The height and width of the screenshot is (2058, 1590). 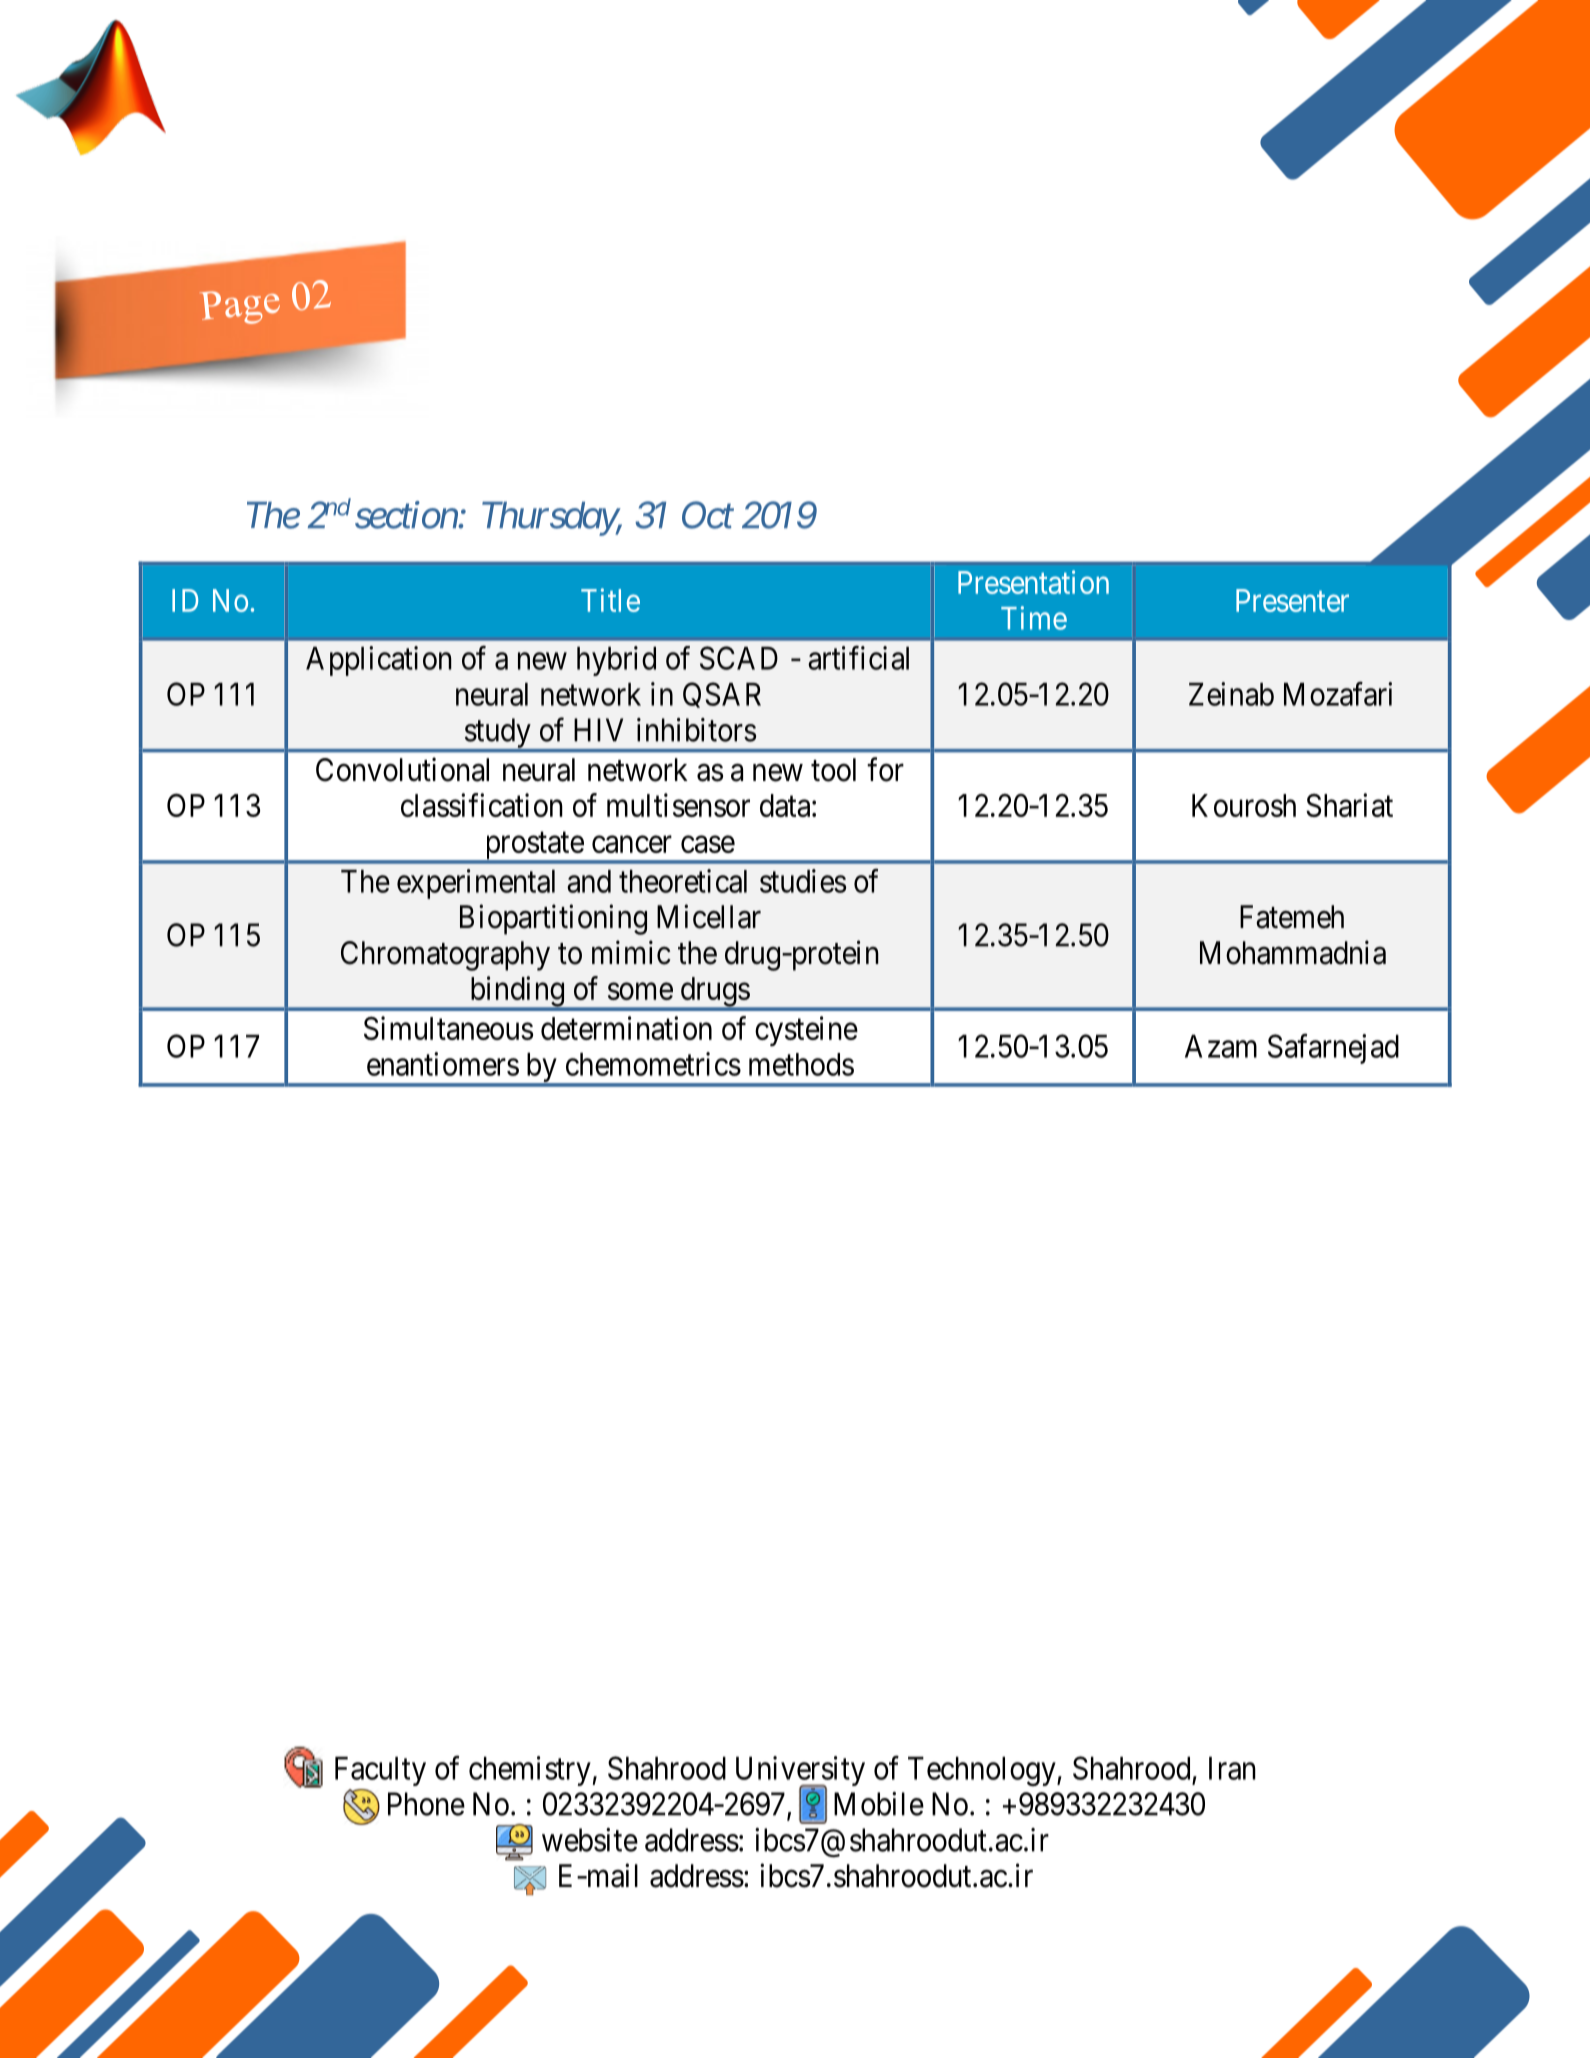 I want to click on Iran, so click(x=1232, y=1768).
